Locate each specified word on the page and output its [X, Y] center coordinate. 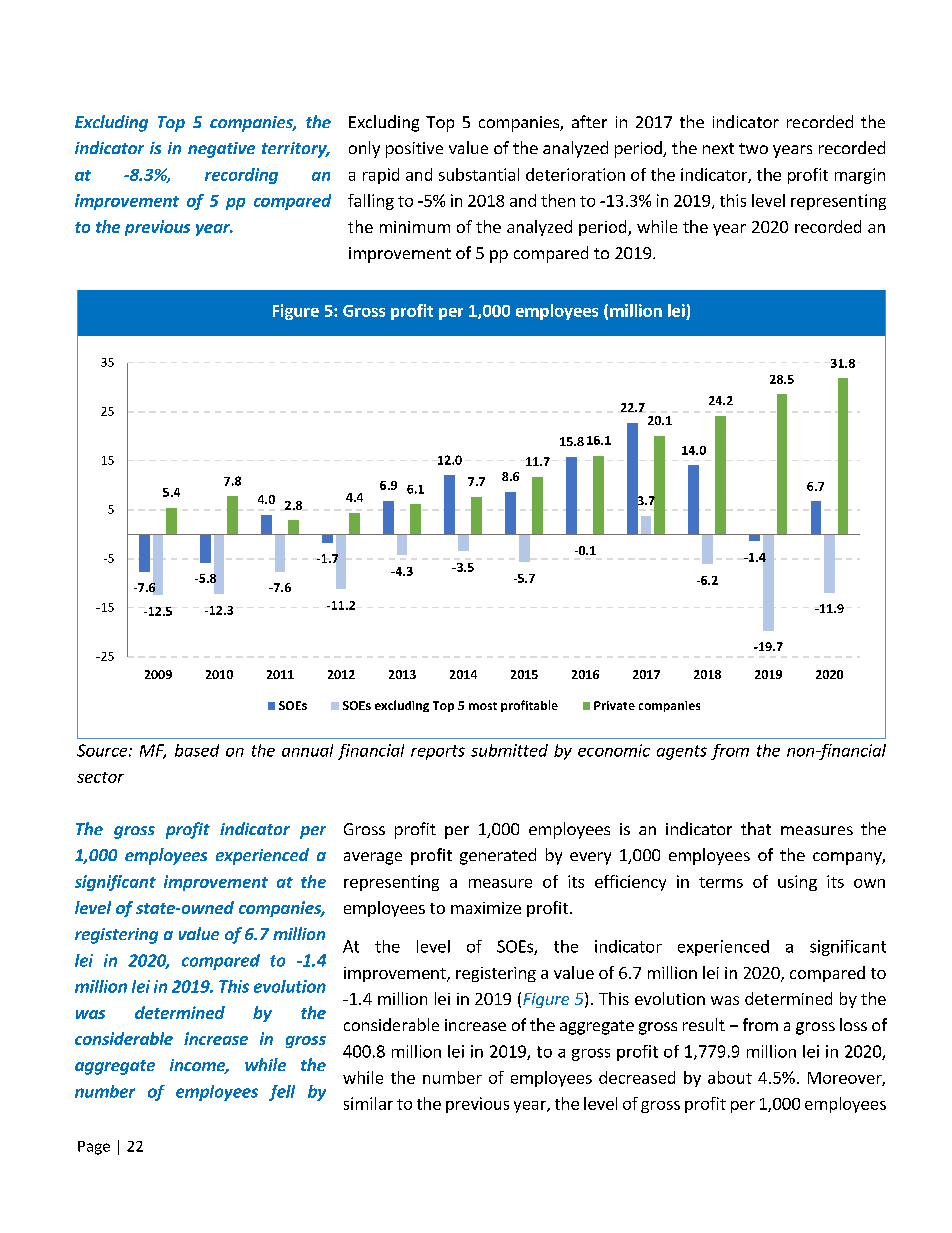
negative [221, 150]
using [797, 883]
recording [241, 176]
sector [100, 777]
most [483, 706]
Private [614, 705]
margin [860, 176]
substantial [479, 174]
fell [282, 1093]
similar [368, 1103]
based [197, 750]
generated [498, 856]
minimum [415, 227]
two [753, 148]
